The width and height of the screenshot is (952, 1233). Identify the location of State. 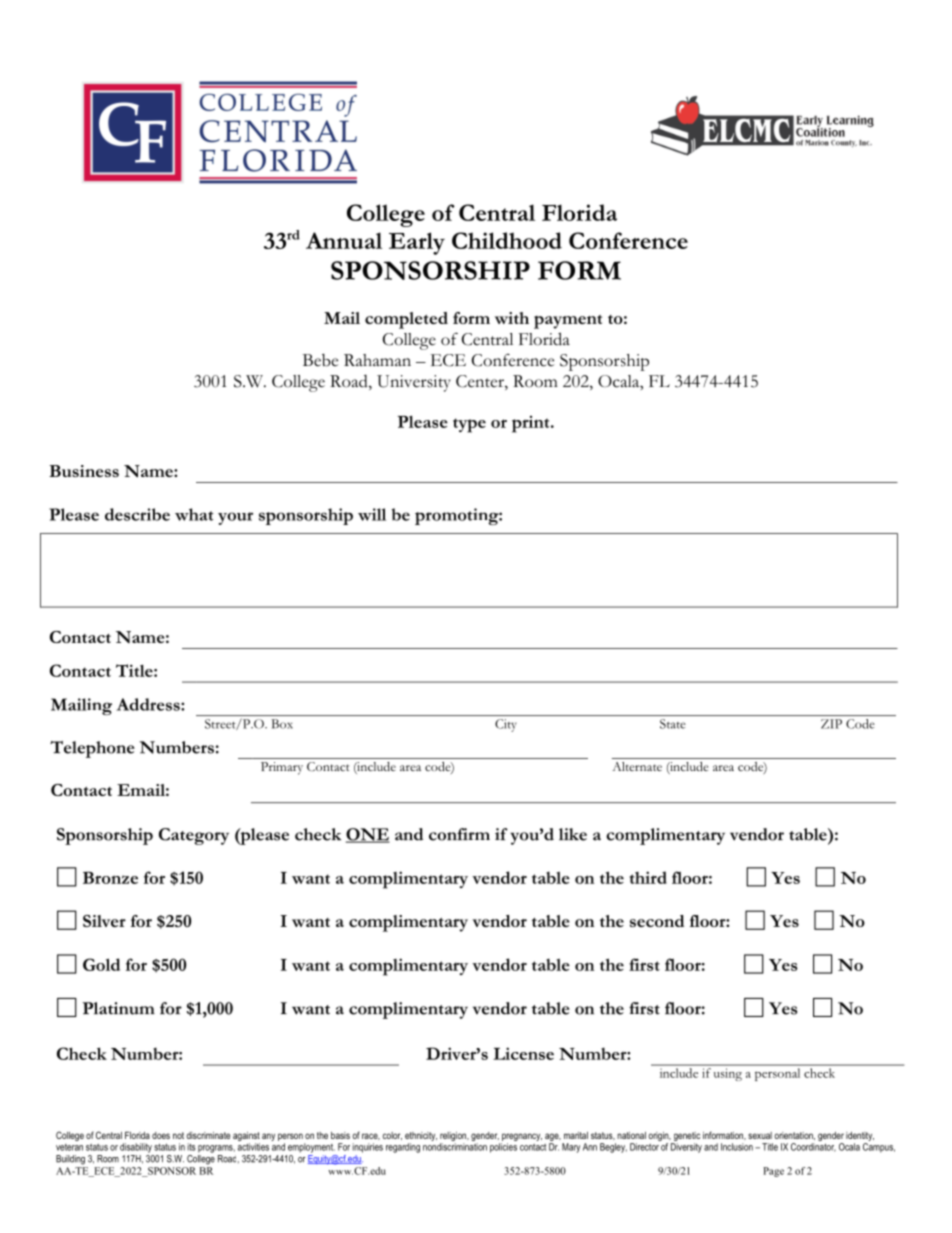
(673, 724).
